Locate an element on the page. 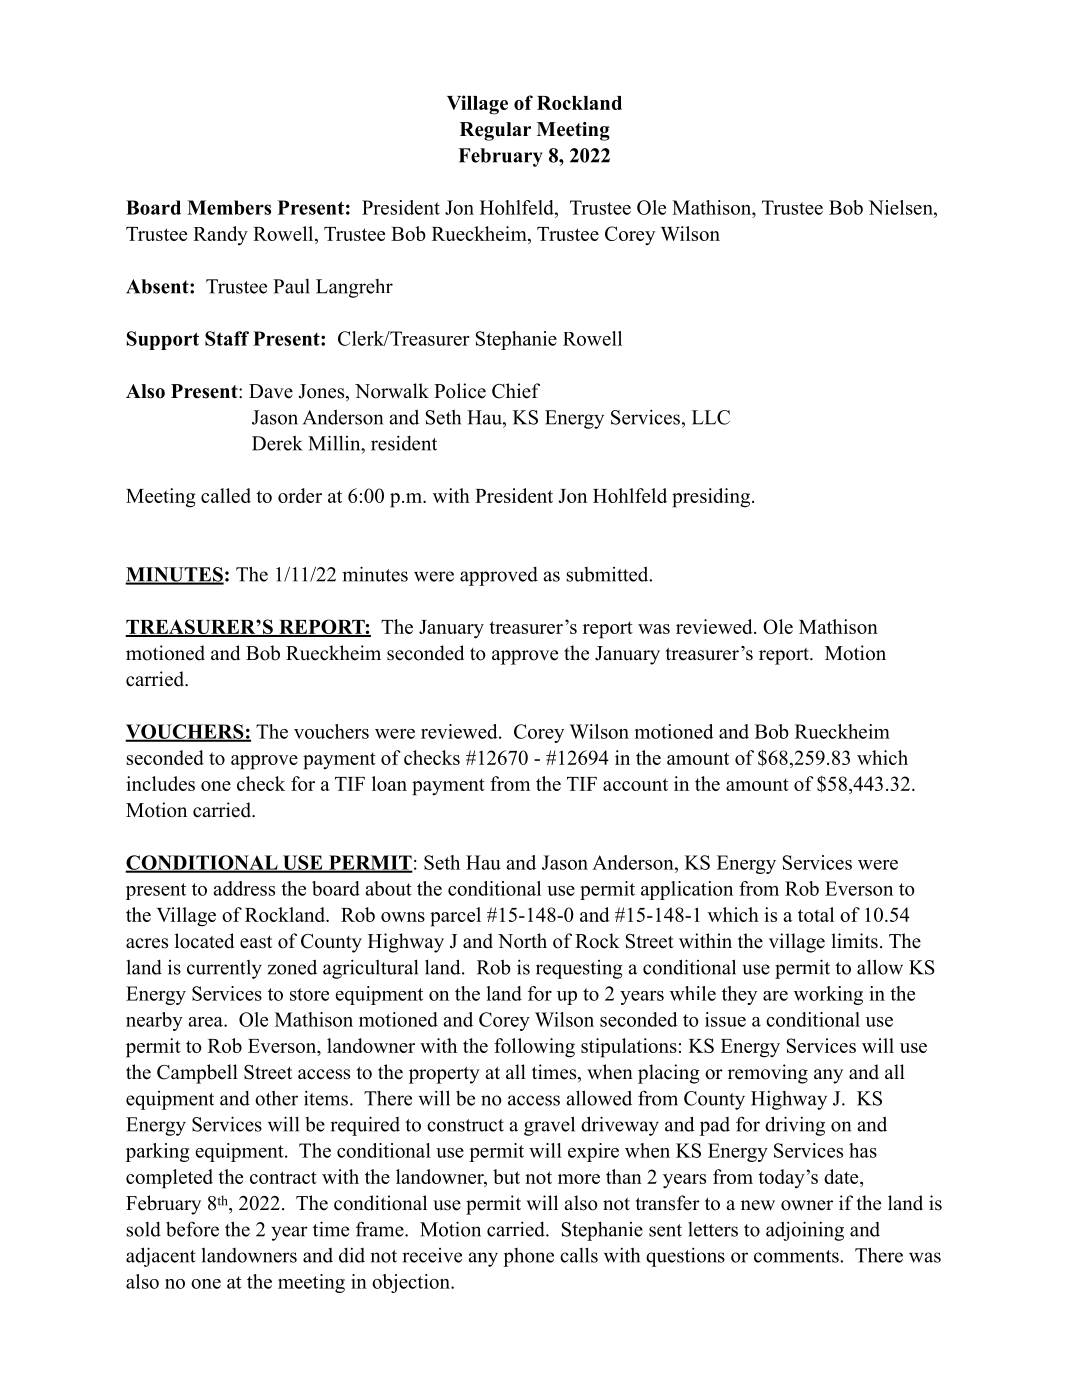 Image resolution: width=1069 pixels, height=1383 pixels. total is located at coordinates (816, 914).
